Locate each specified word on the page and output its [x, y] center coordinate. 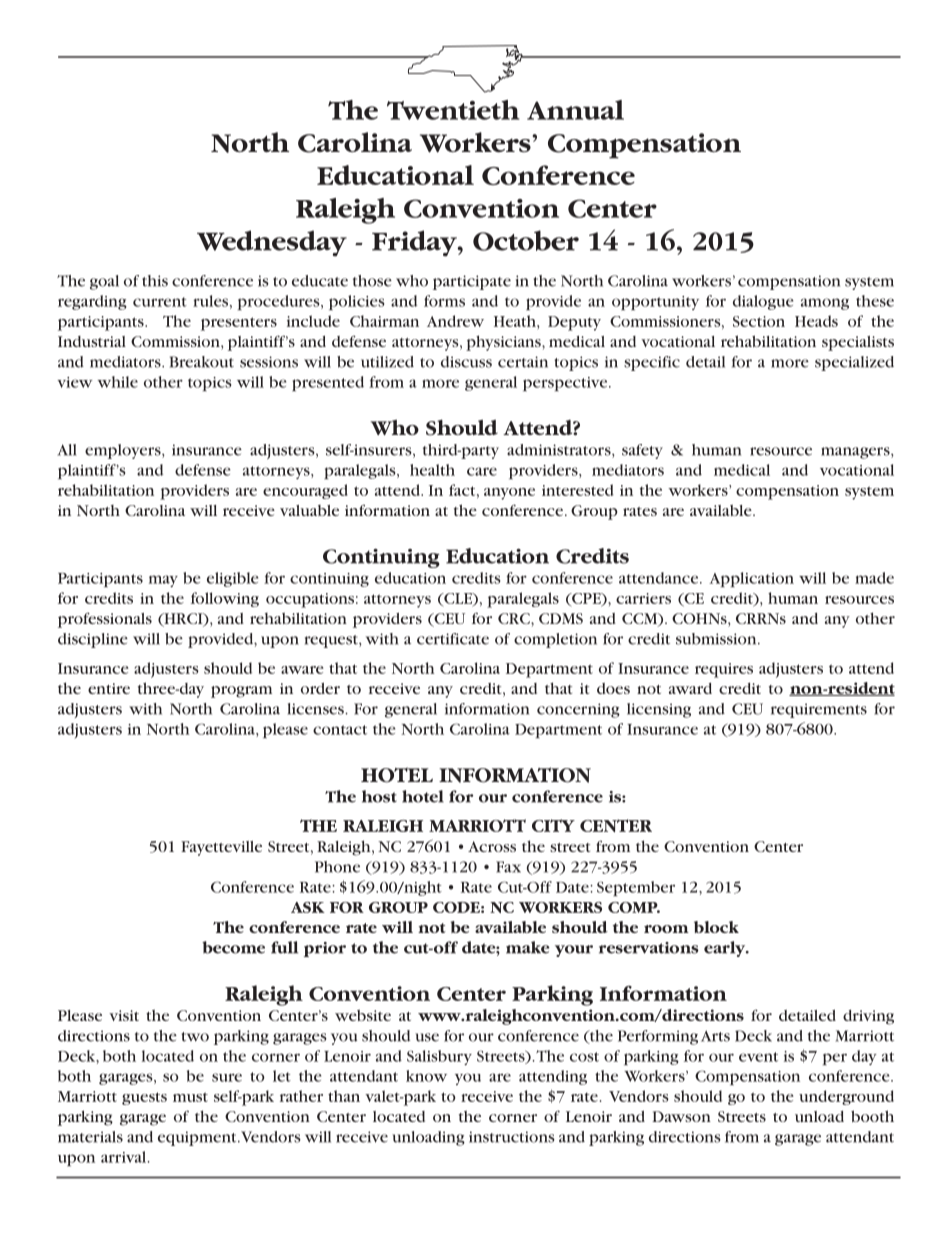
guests [144, 1098]
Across [492, 846]
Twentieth [453, 110]
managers [856, 453]
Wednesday [272, 243]
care [482, 471]
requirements [819, 710]
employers [124, 451]
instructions [512, 1137]
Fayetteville [221, 848]
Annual [575, 110]
